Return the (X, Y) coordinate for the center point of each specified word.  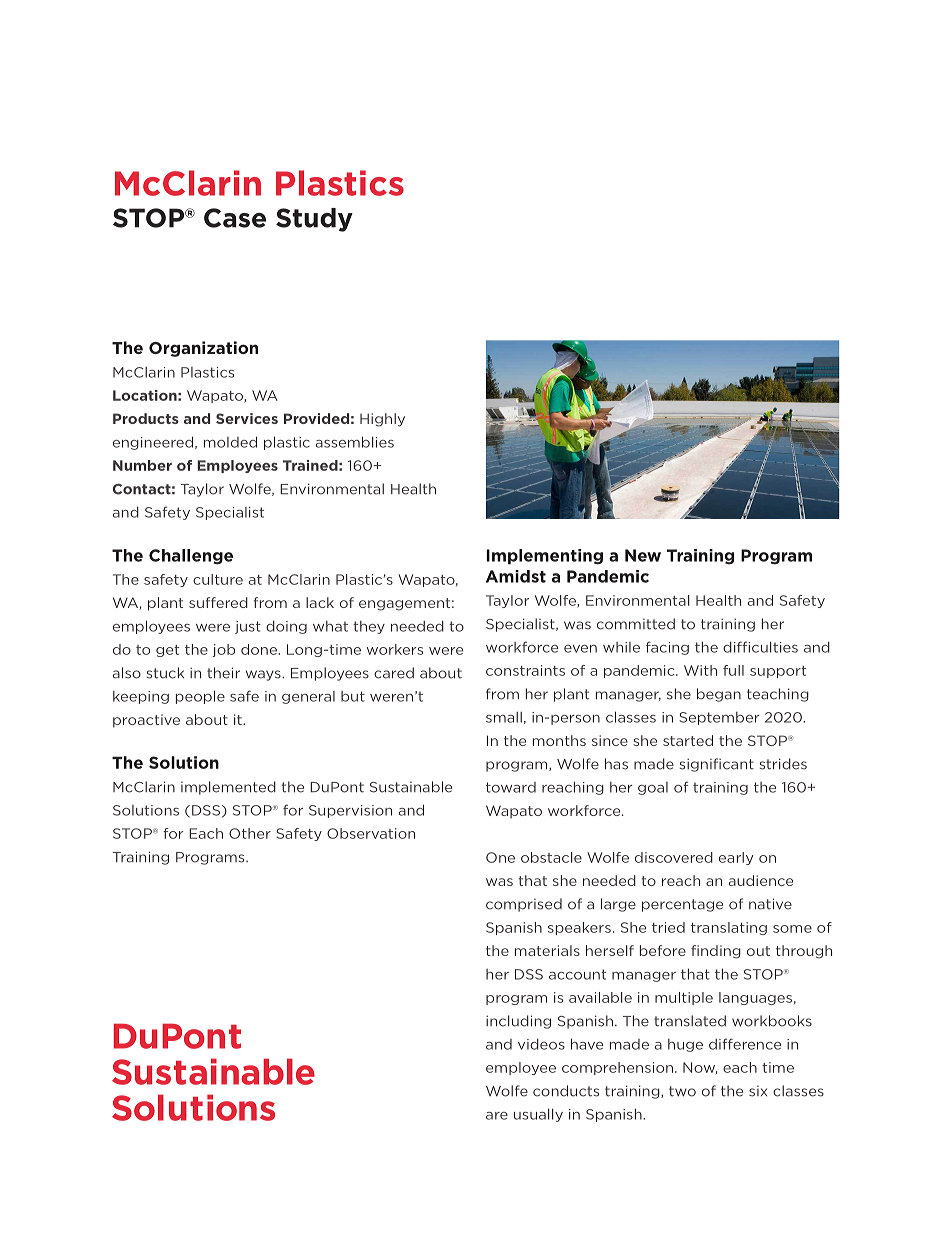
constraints (525, 670)
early (736, 858)
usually (538, 1115)
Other (250, 833)
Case (235, 218)
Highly (382, 420)
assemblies (355, 442)
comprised (524, 905)
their (223, 673)
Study (314, 220)
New (643, 555)
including (518, 1022)
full (733, 670)
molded (230, 442)
